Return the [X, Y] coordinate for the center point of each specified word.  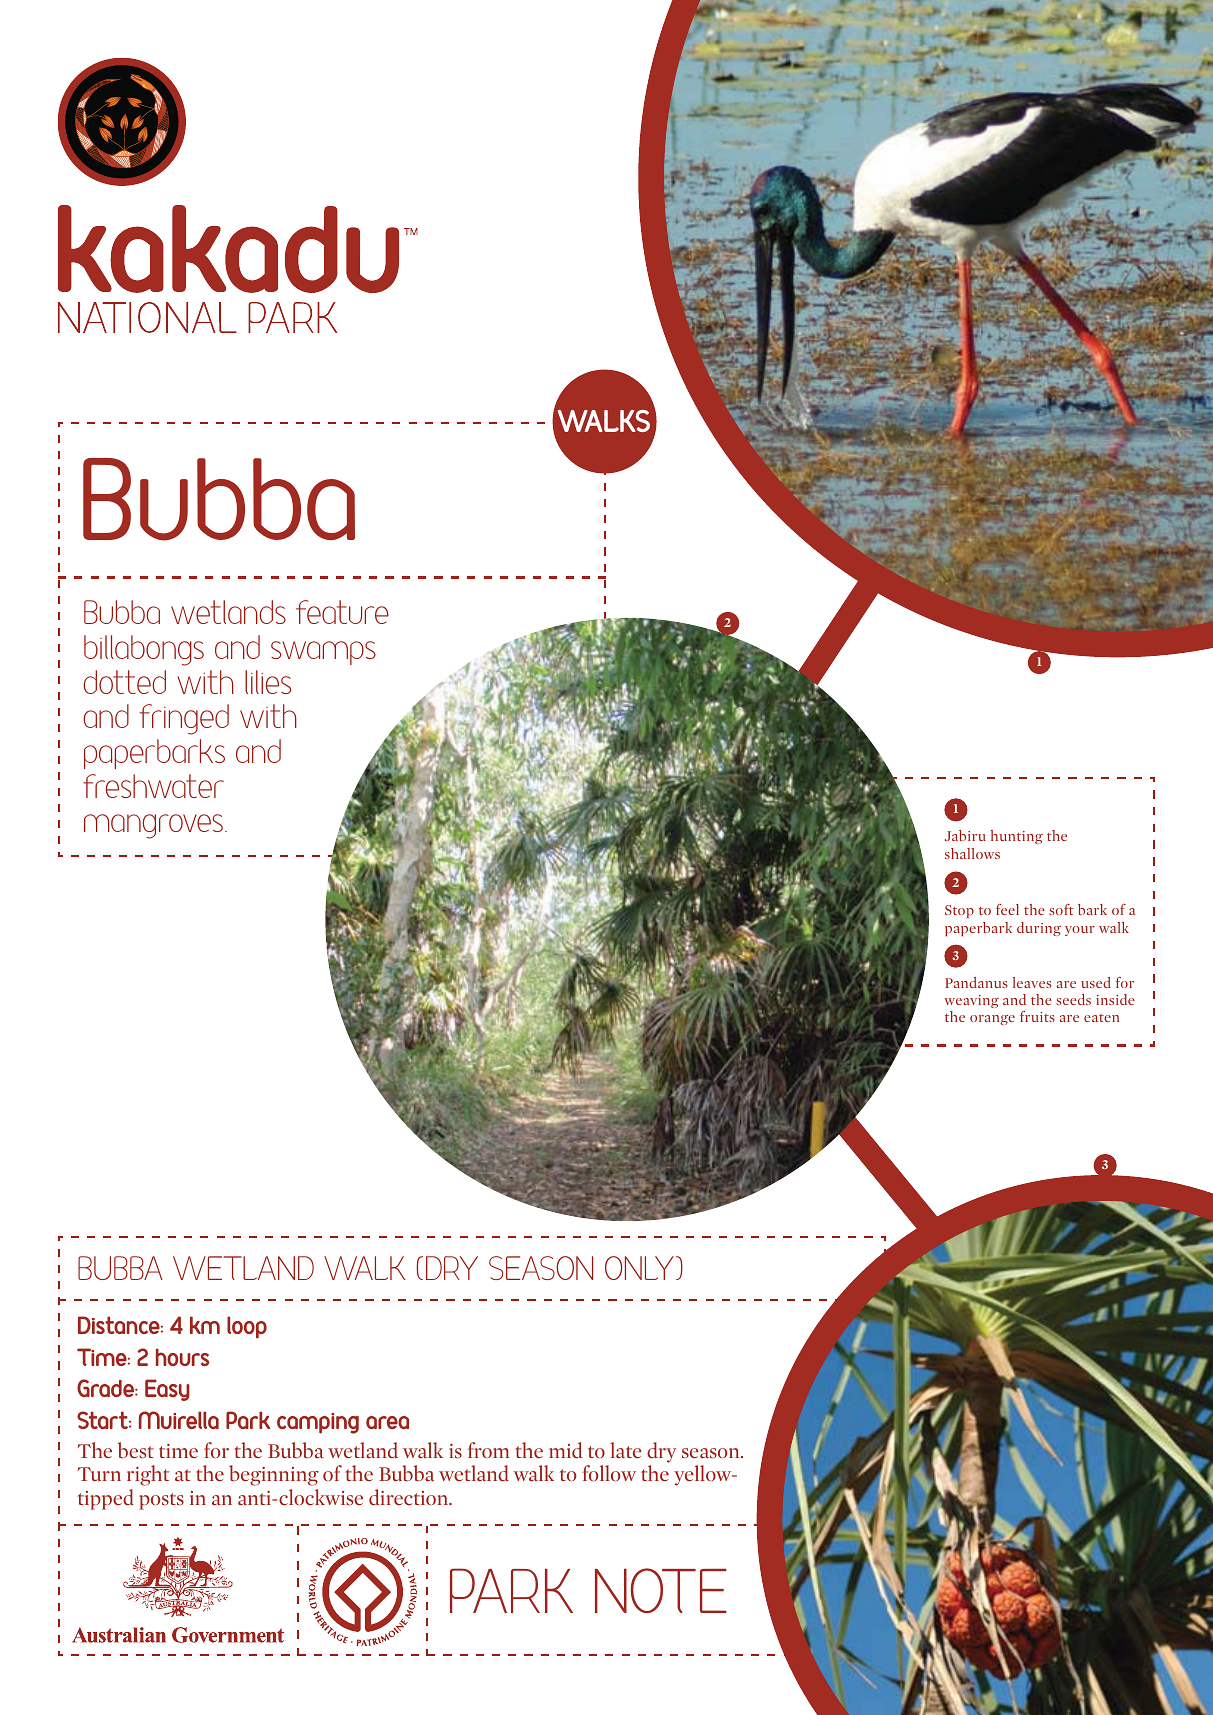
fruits [1037, 1016]
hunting [1017, 837]
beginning [274, 1475]
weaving [971, 1001]
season [712, 1453]
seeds [1073, 999]
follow [609, 1473]
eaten [1101, 1018]
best [136, 1450]
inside [1115, 999]
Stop [959, 911]
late [626, 1450]
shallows [972, 853]
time [178, 1451]
